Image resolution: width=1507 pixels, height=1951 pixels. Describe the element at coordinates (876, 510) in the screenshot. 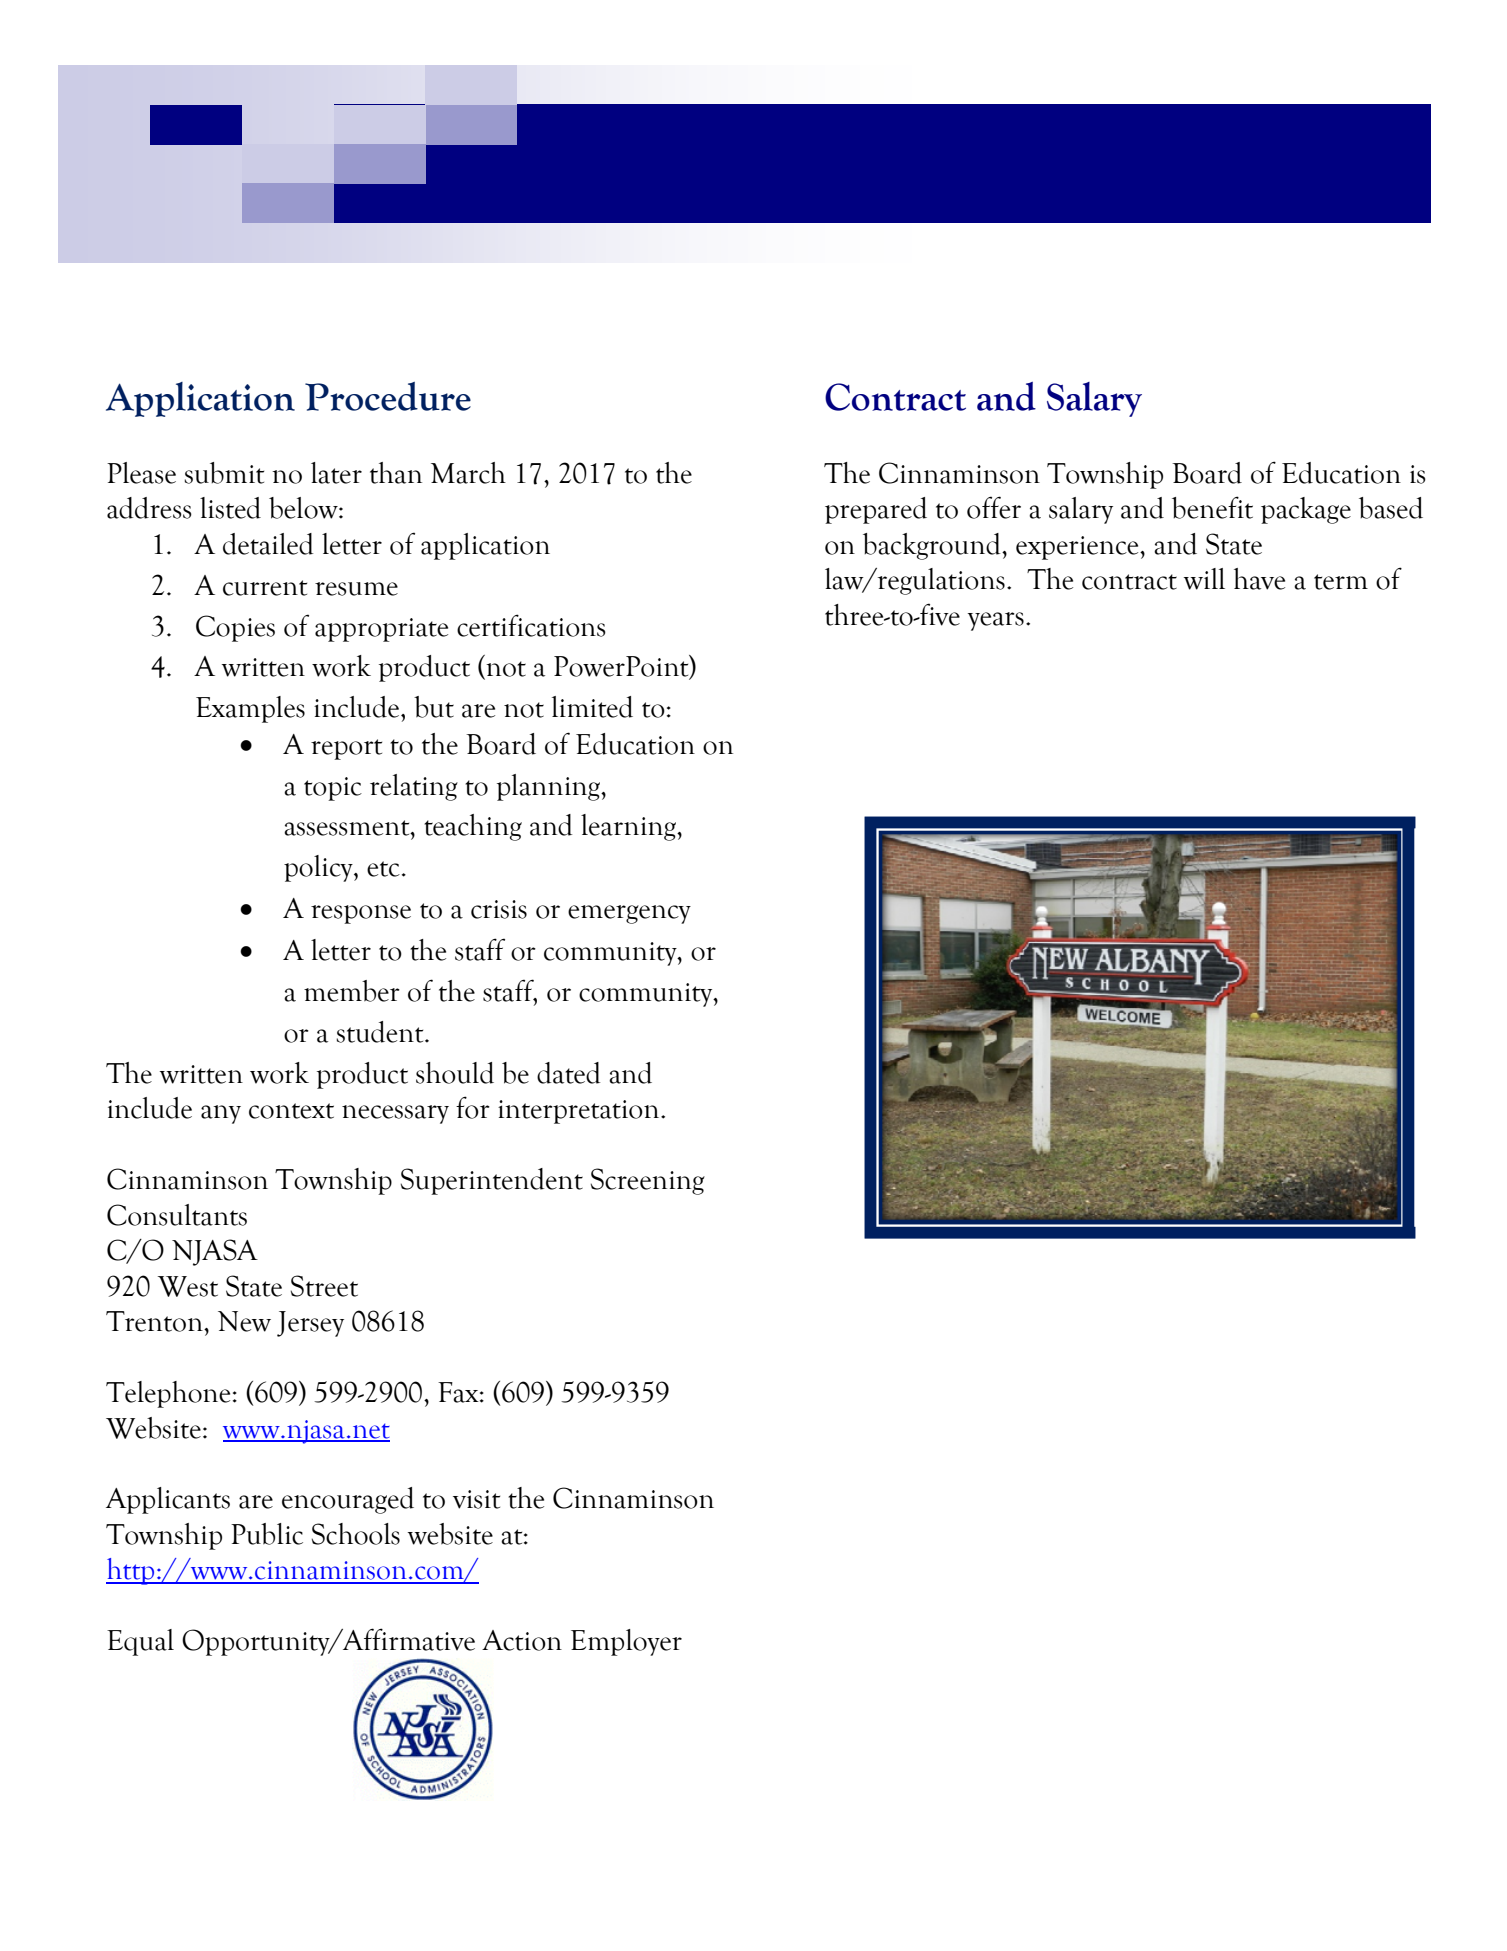

I see `prepared` at that location.
